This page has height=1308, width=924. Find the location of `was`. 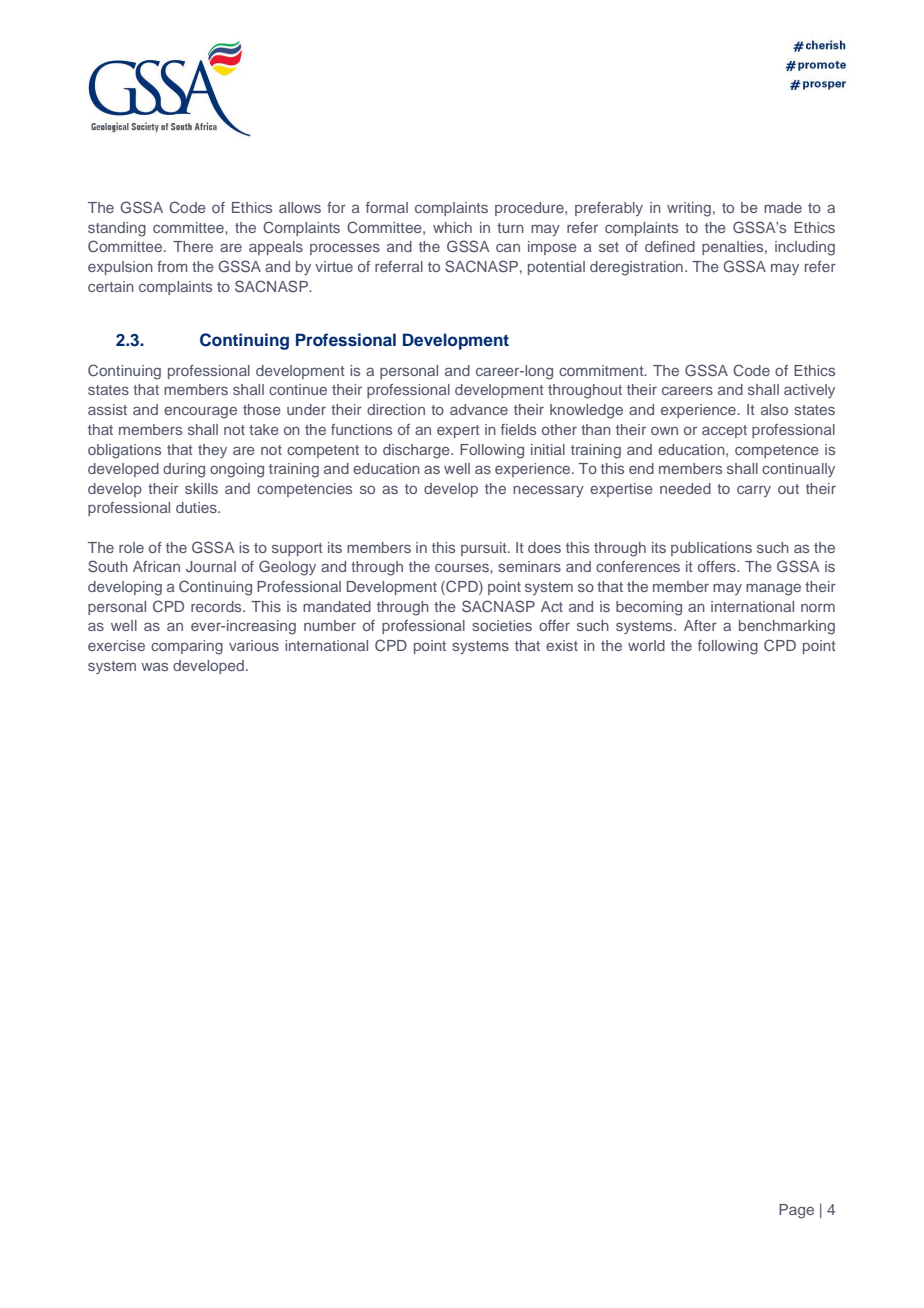

was is located at coordinates (154, 666).
